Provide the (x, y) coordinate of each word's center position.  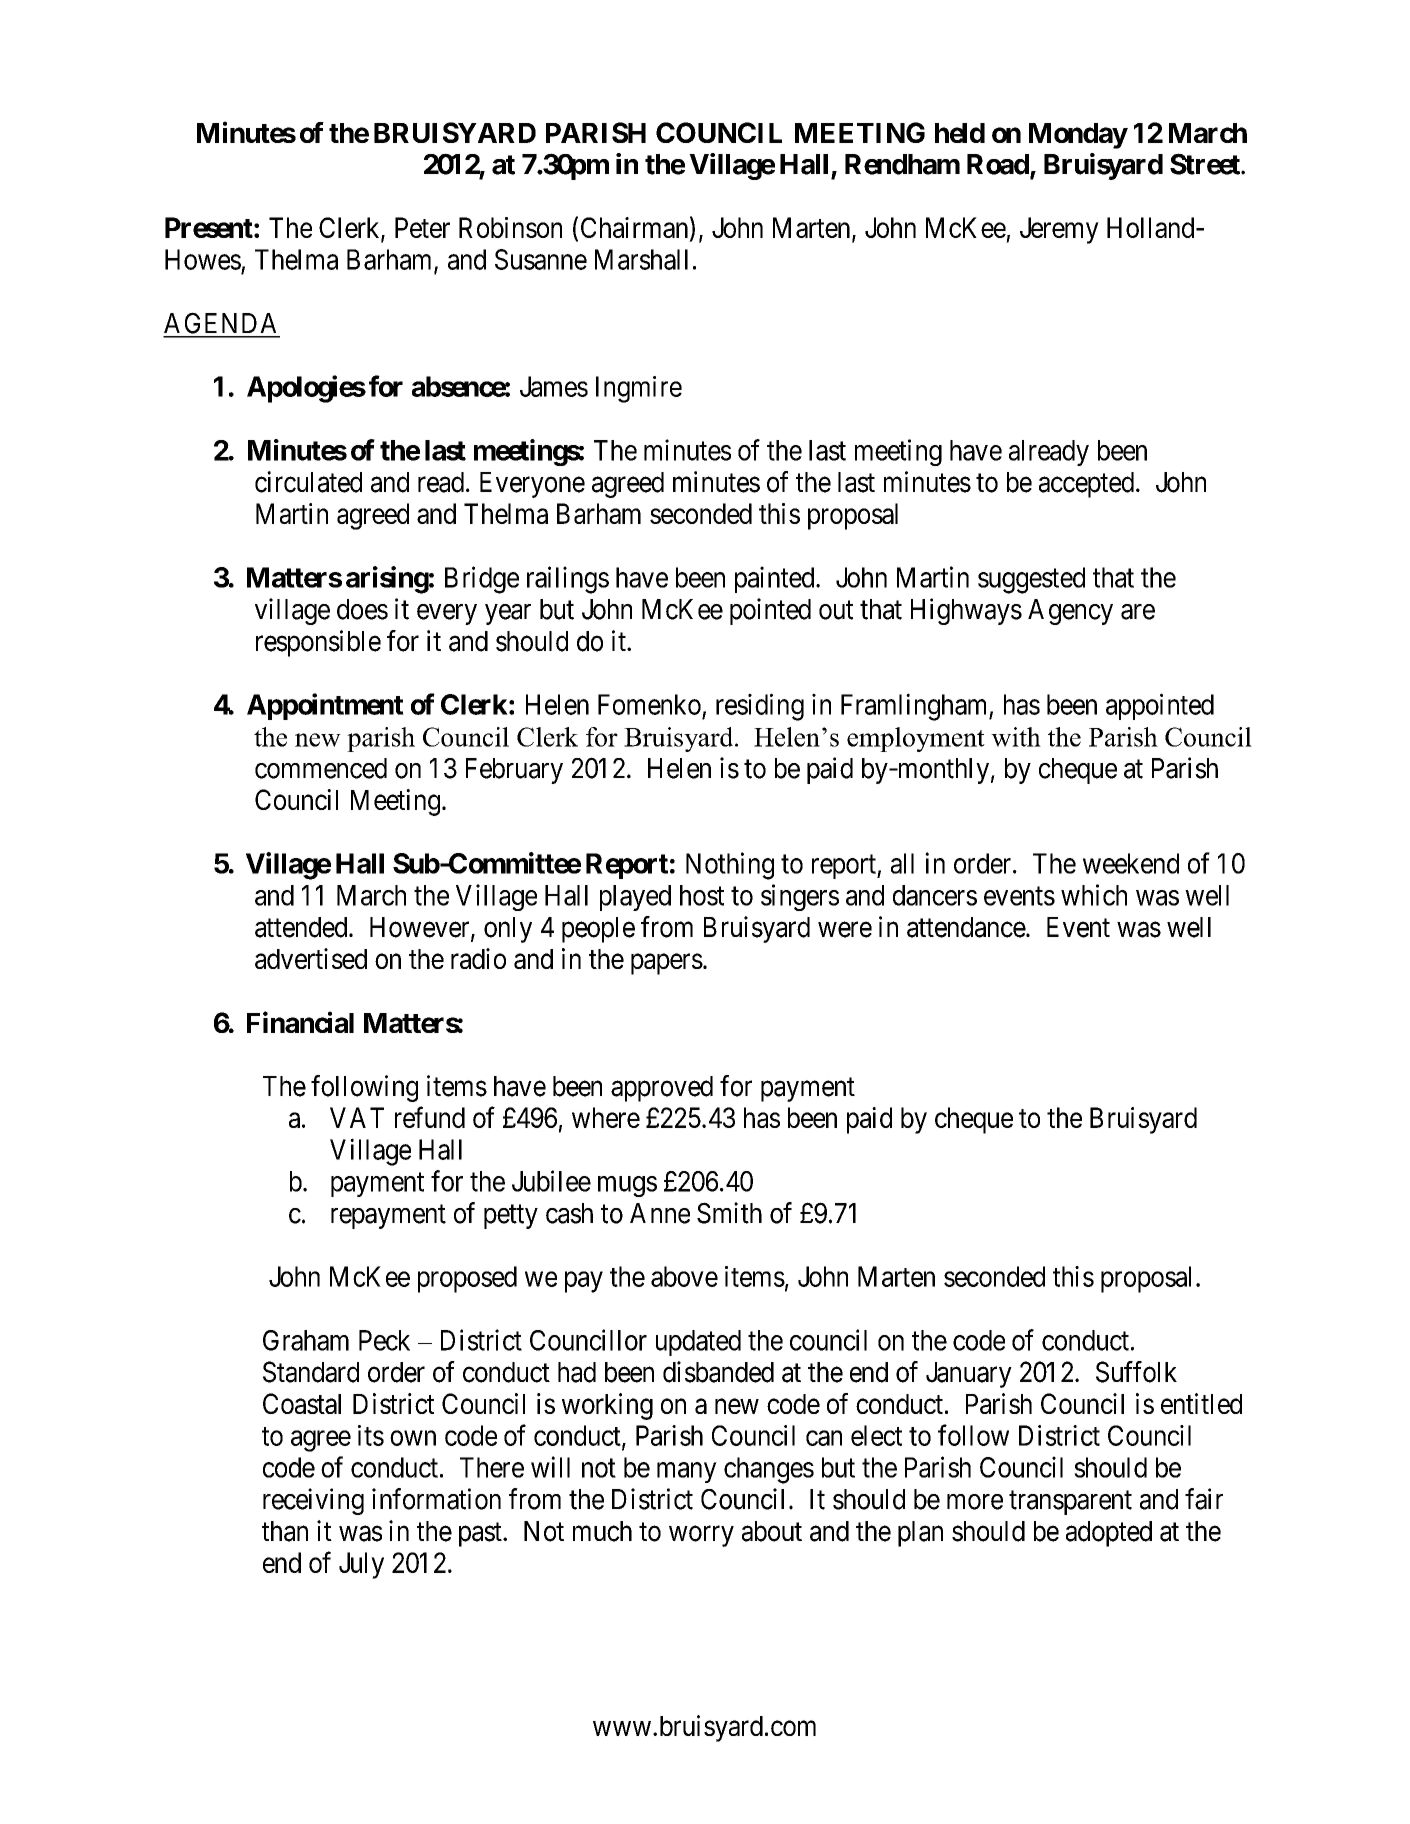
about (772, 1531)
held (960, 133)
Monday (1078, 136)
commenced (321, 768)
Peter (422, 227)
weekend (1131, 863)
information (436, 1499)
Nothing (730, 866)
